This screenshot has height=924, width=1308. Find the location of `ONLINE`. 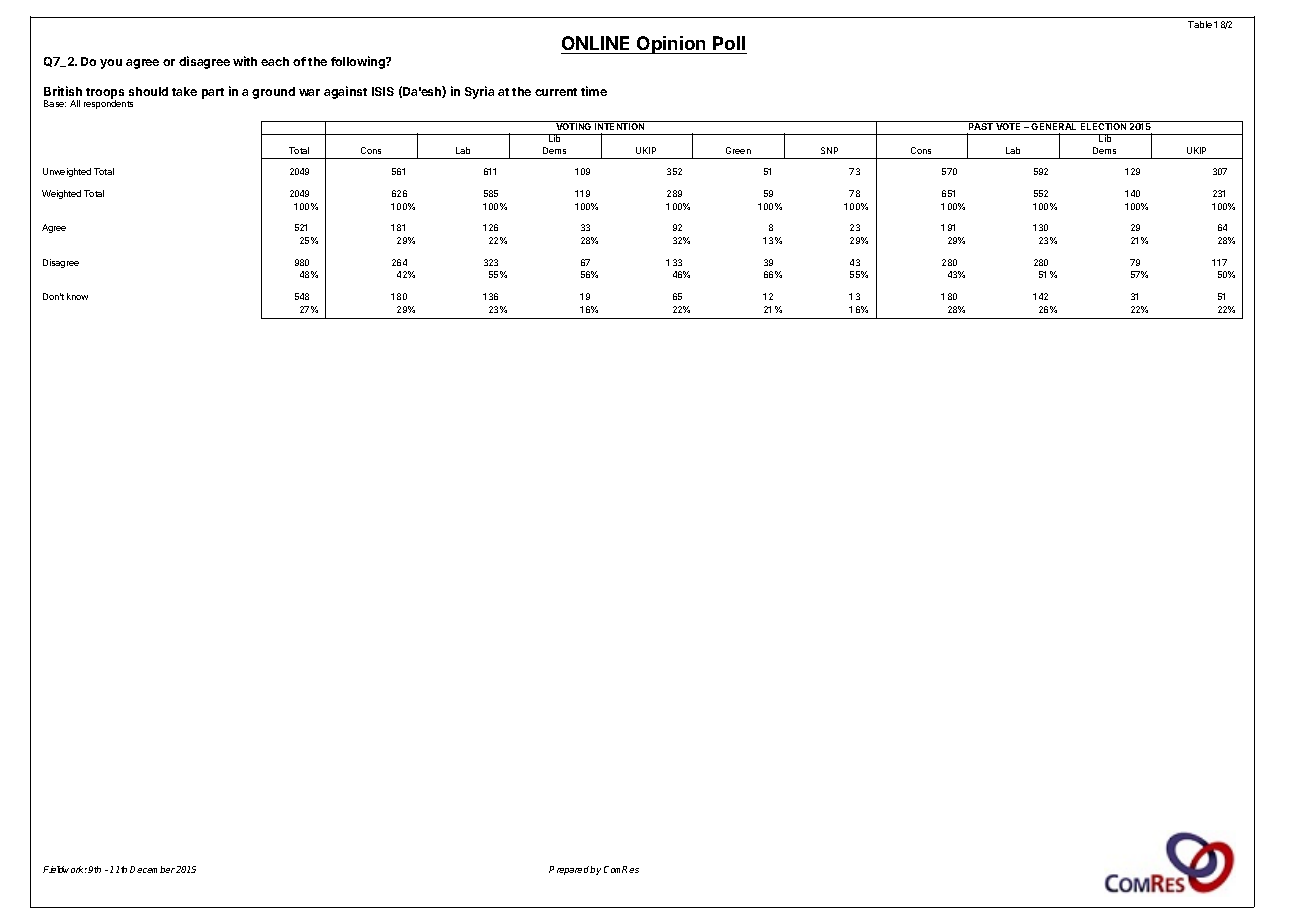

ONLINE is located at coordinates (597, 45).
